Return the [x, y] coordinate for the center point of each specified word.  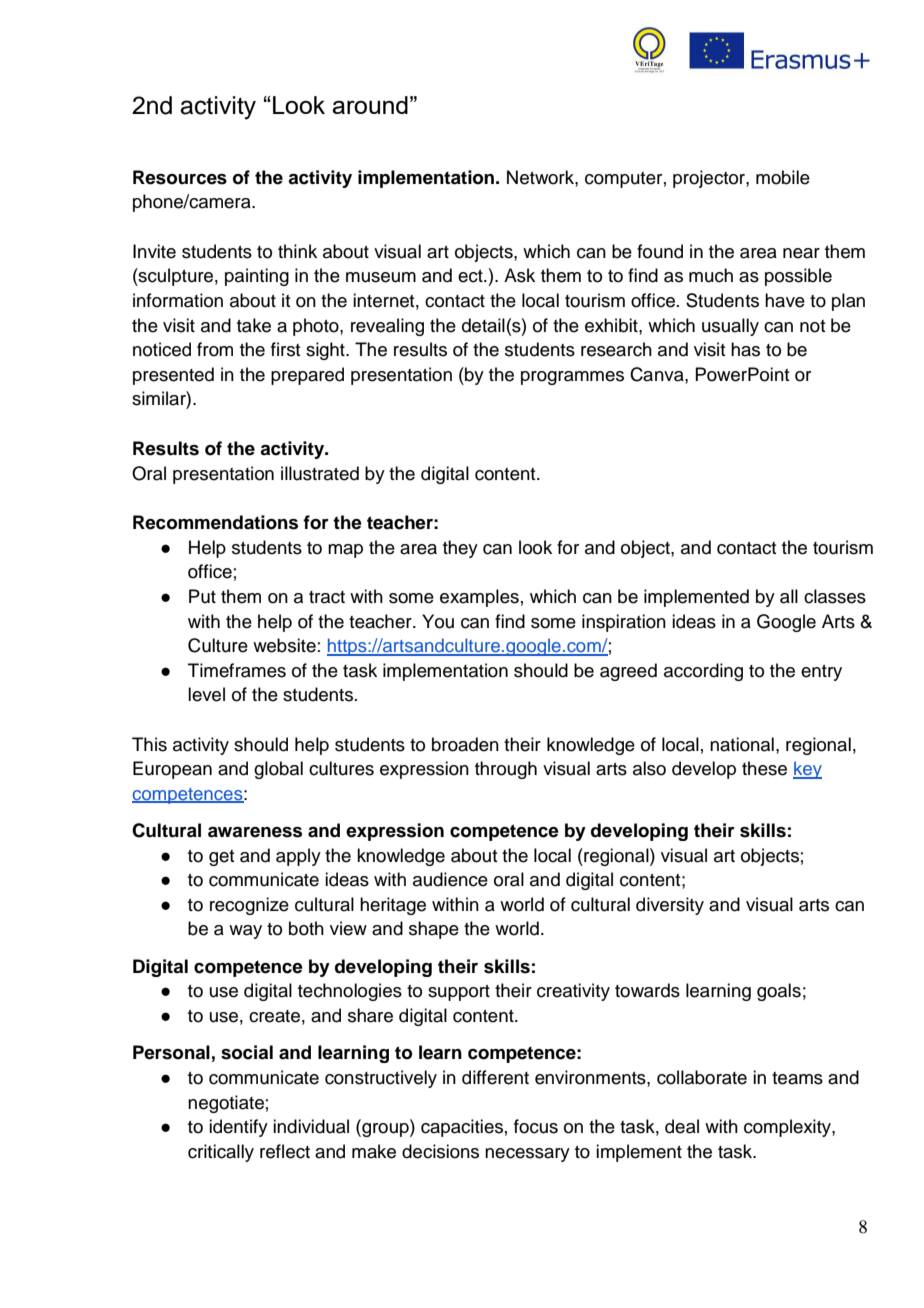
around [370, 105]
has [745, 349]
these [764, 768]
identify [238, 1128]
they [460, 549]
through [506, 770]
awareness [255, 832]
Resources [180, 177]
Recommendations [215, 522]
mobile [783, 177]
